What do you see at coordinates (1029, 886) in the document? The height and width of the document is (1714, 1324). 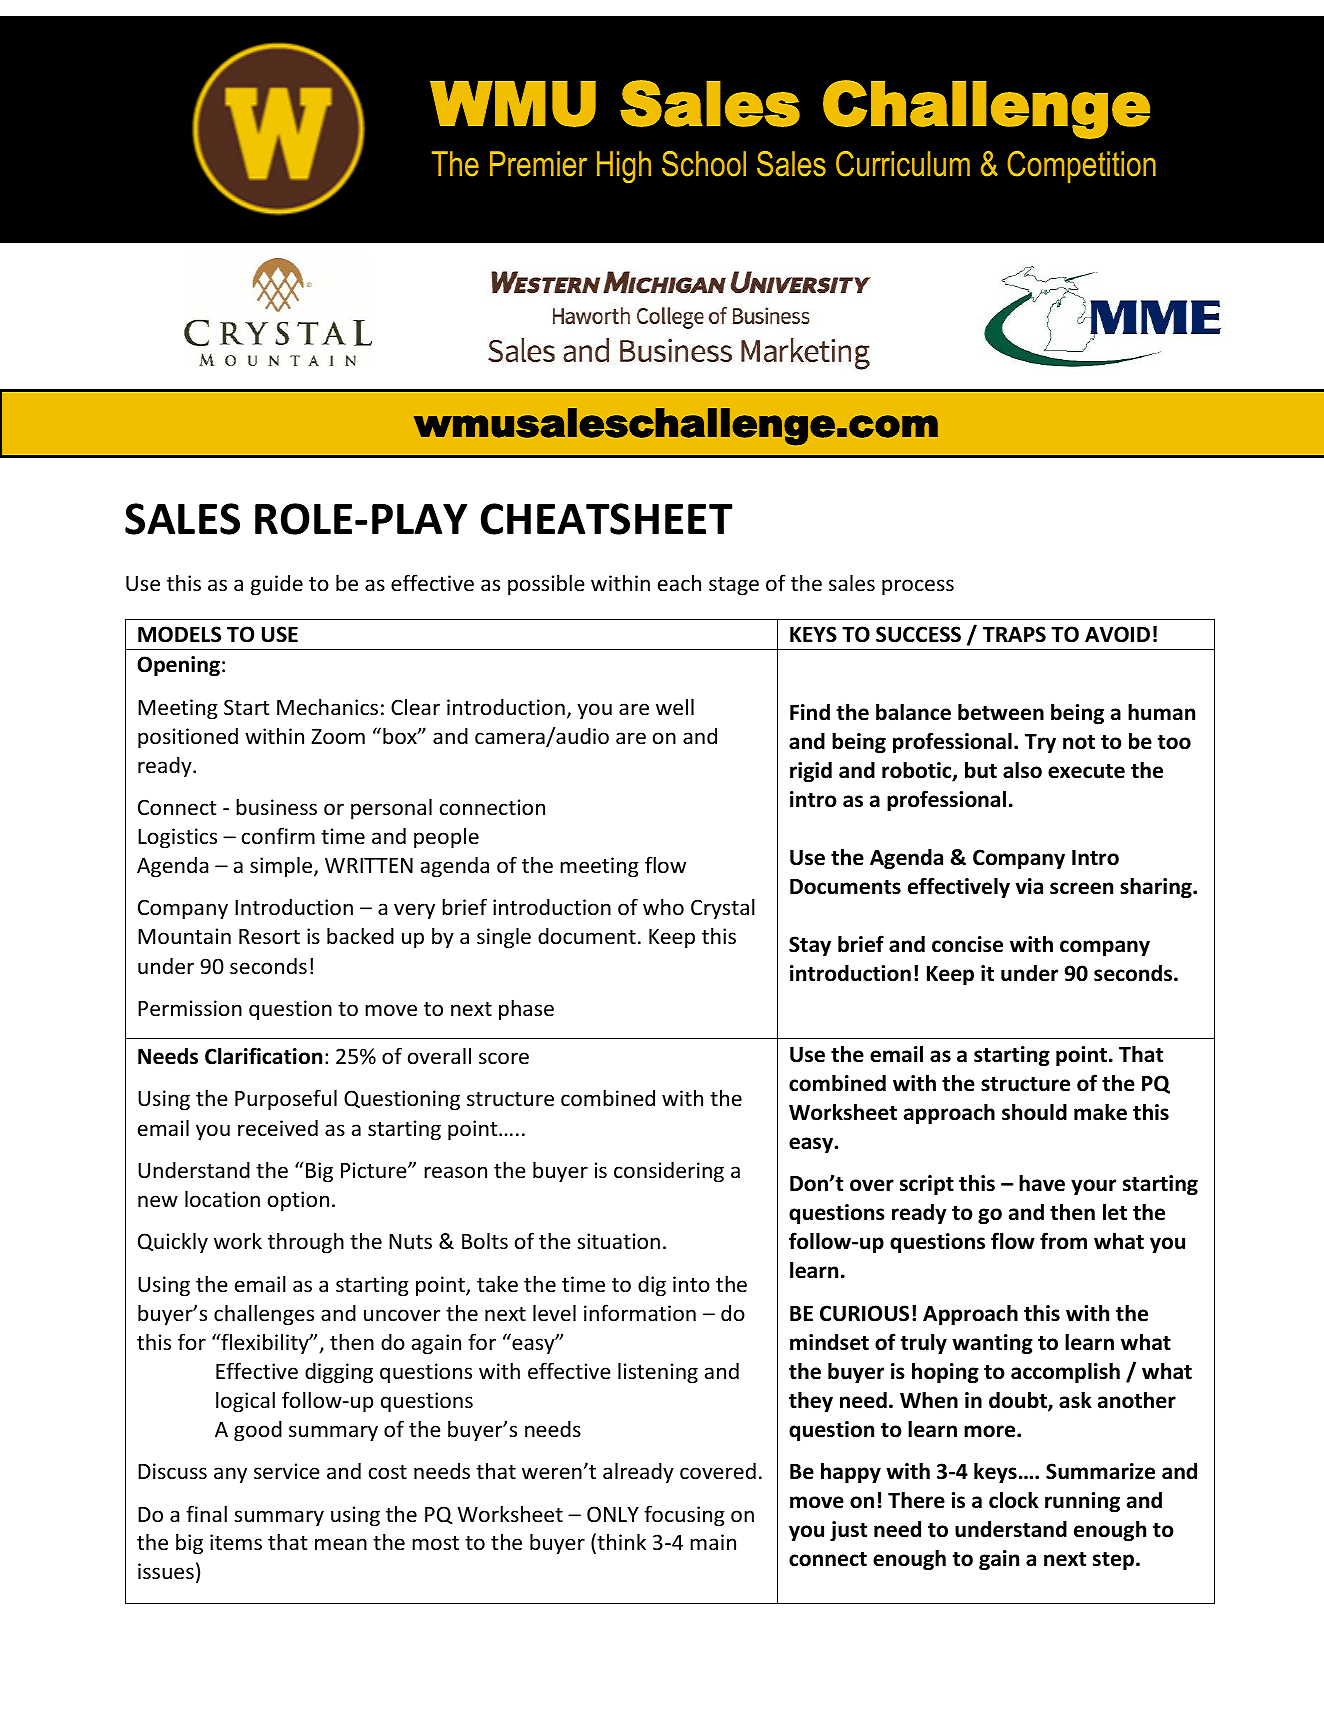 I see `via` at bounding box center [1029, 886].
